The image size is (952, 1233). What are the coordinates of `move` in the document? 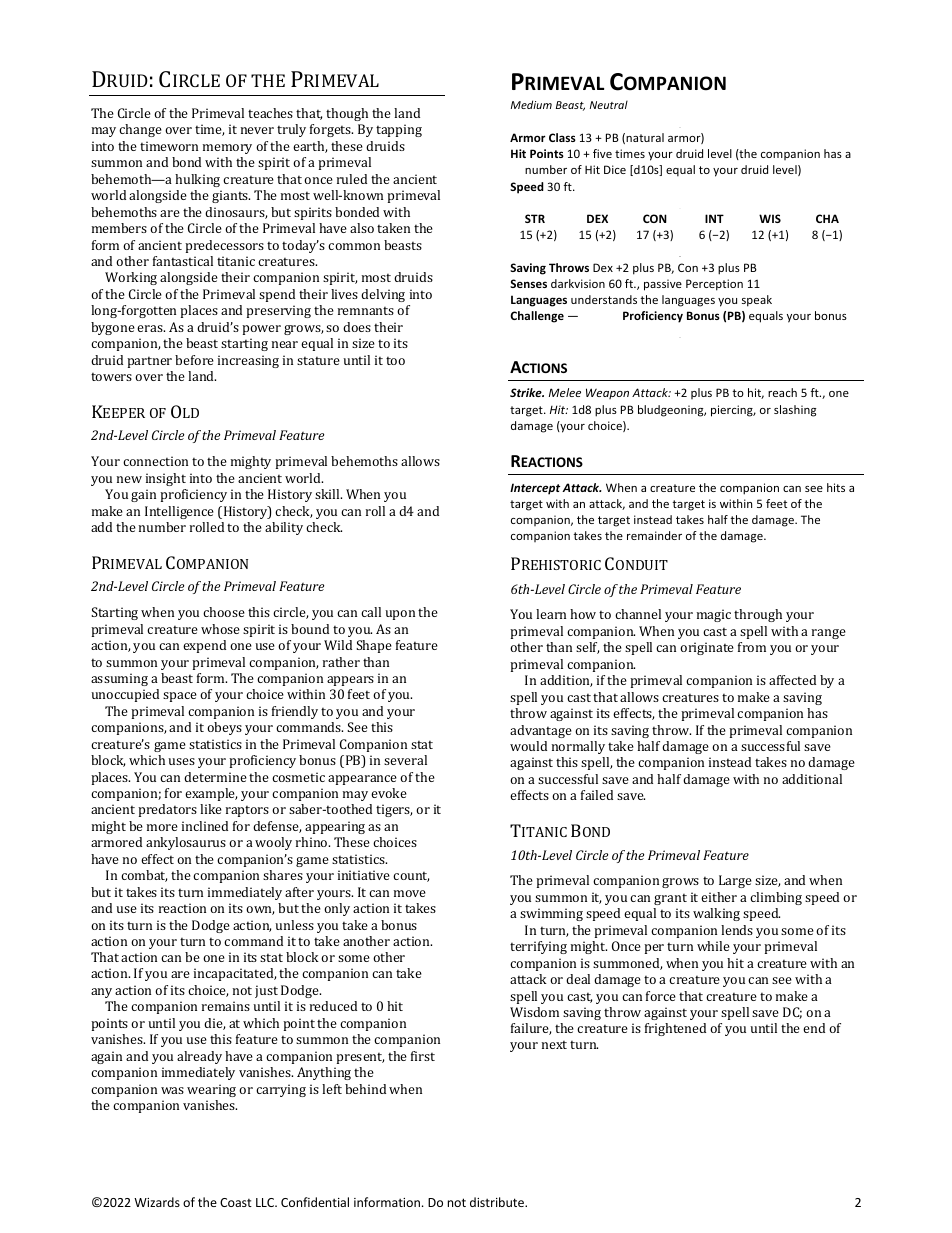 It's located at (410, 893).
